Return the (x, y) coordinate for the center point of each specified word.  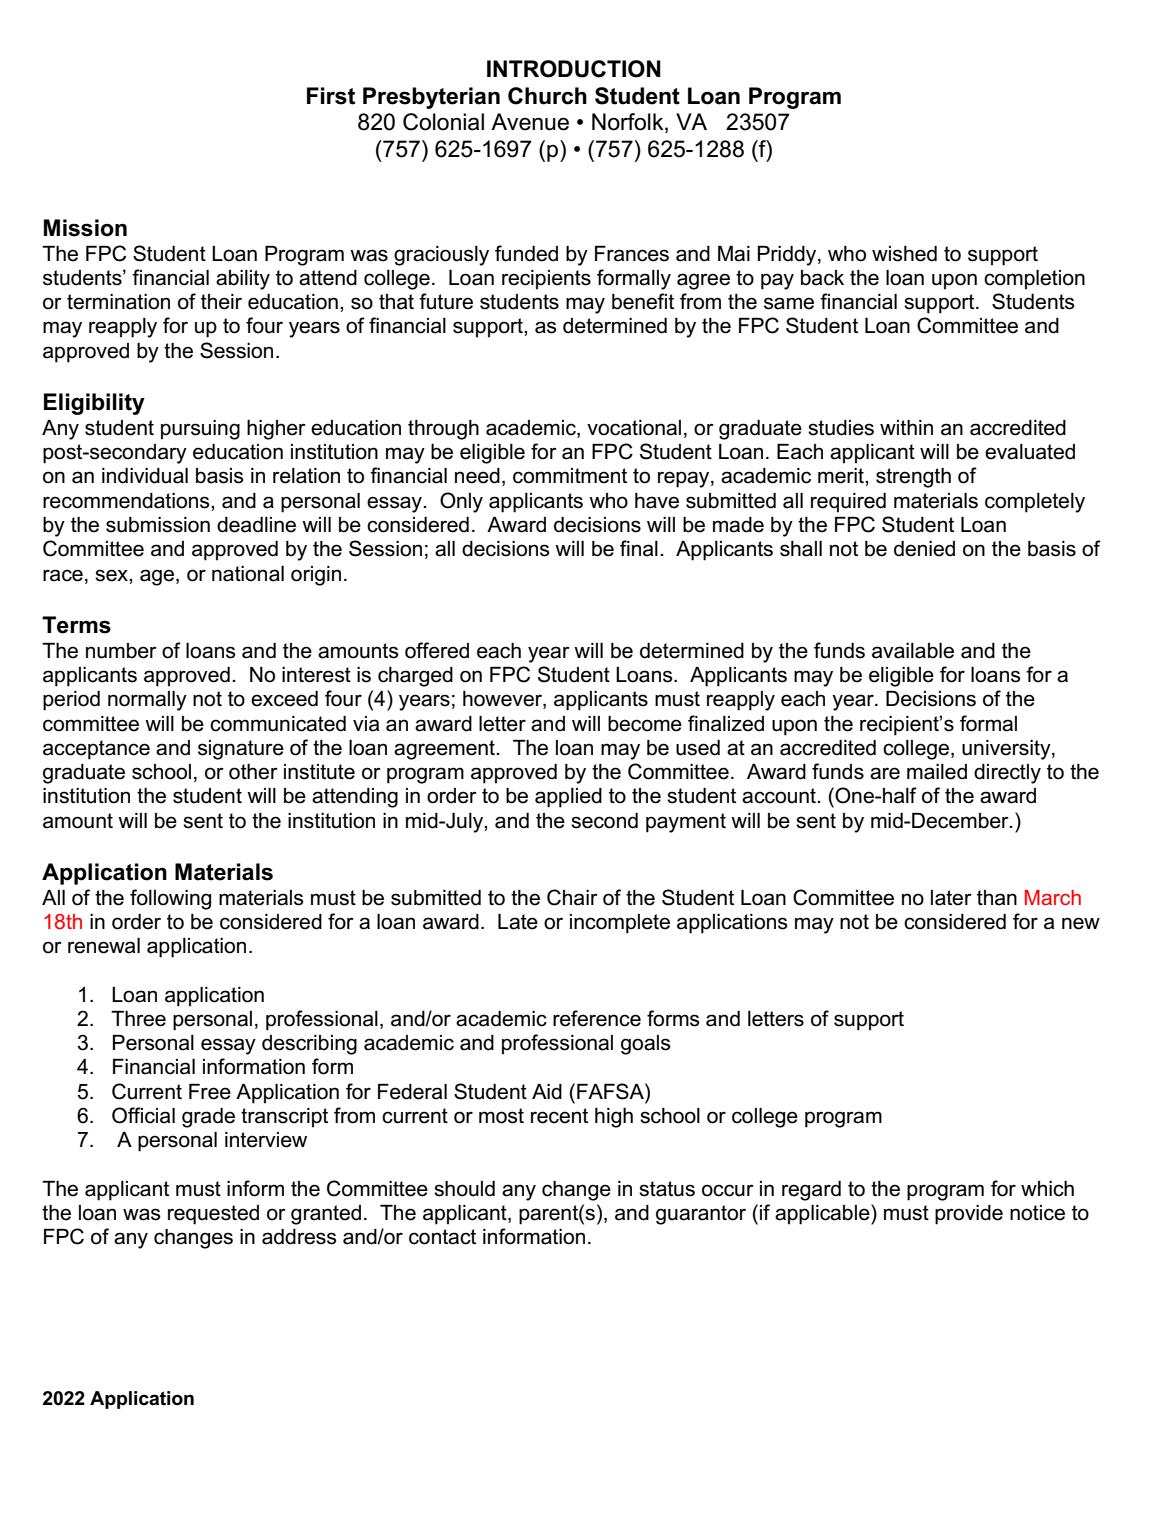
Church (547, 96)
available (913, 651)
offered (437, 650)
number (121, 651)
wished (904, 254)
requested (213, 1215)
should (464, 1189)
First (331, 96)
